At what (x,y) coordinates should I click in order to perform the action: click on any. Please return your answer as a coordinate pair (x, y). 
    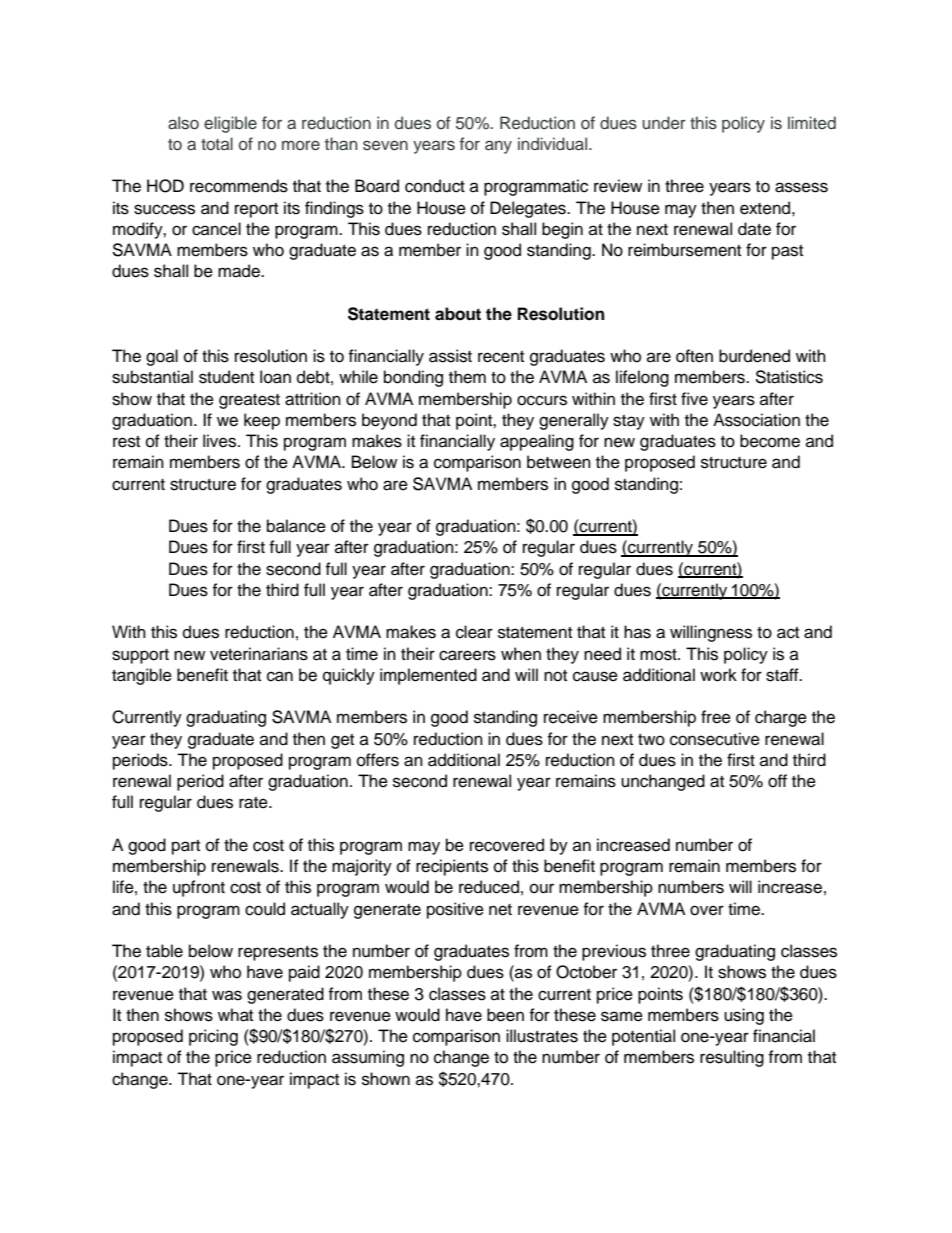
    Looking at the image, I should click on (498, 147).
